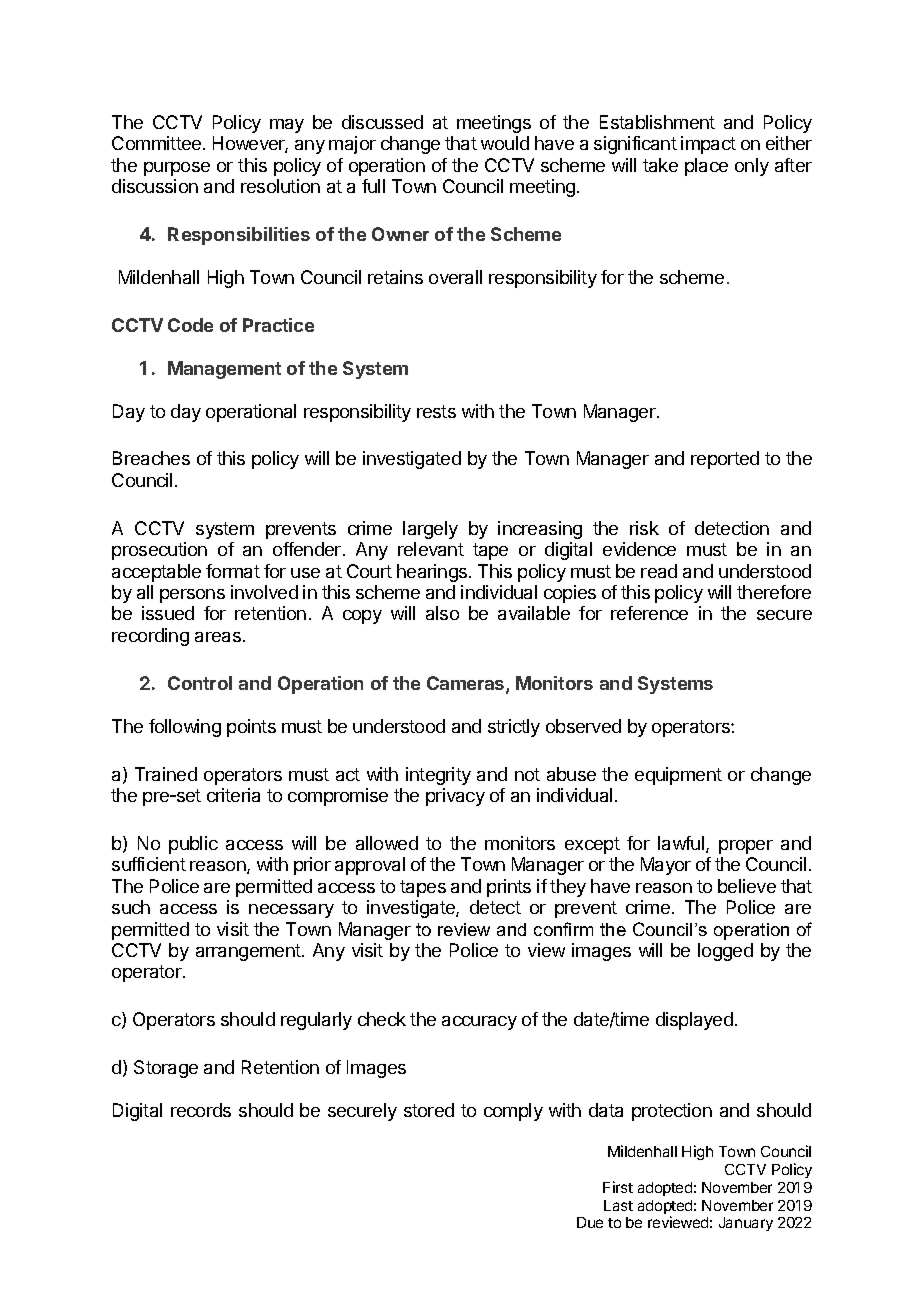  What do you see at coordinates (177, 169) in the screenshot?
I see `purpose` at bounding box center [177, 169].
